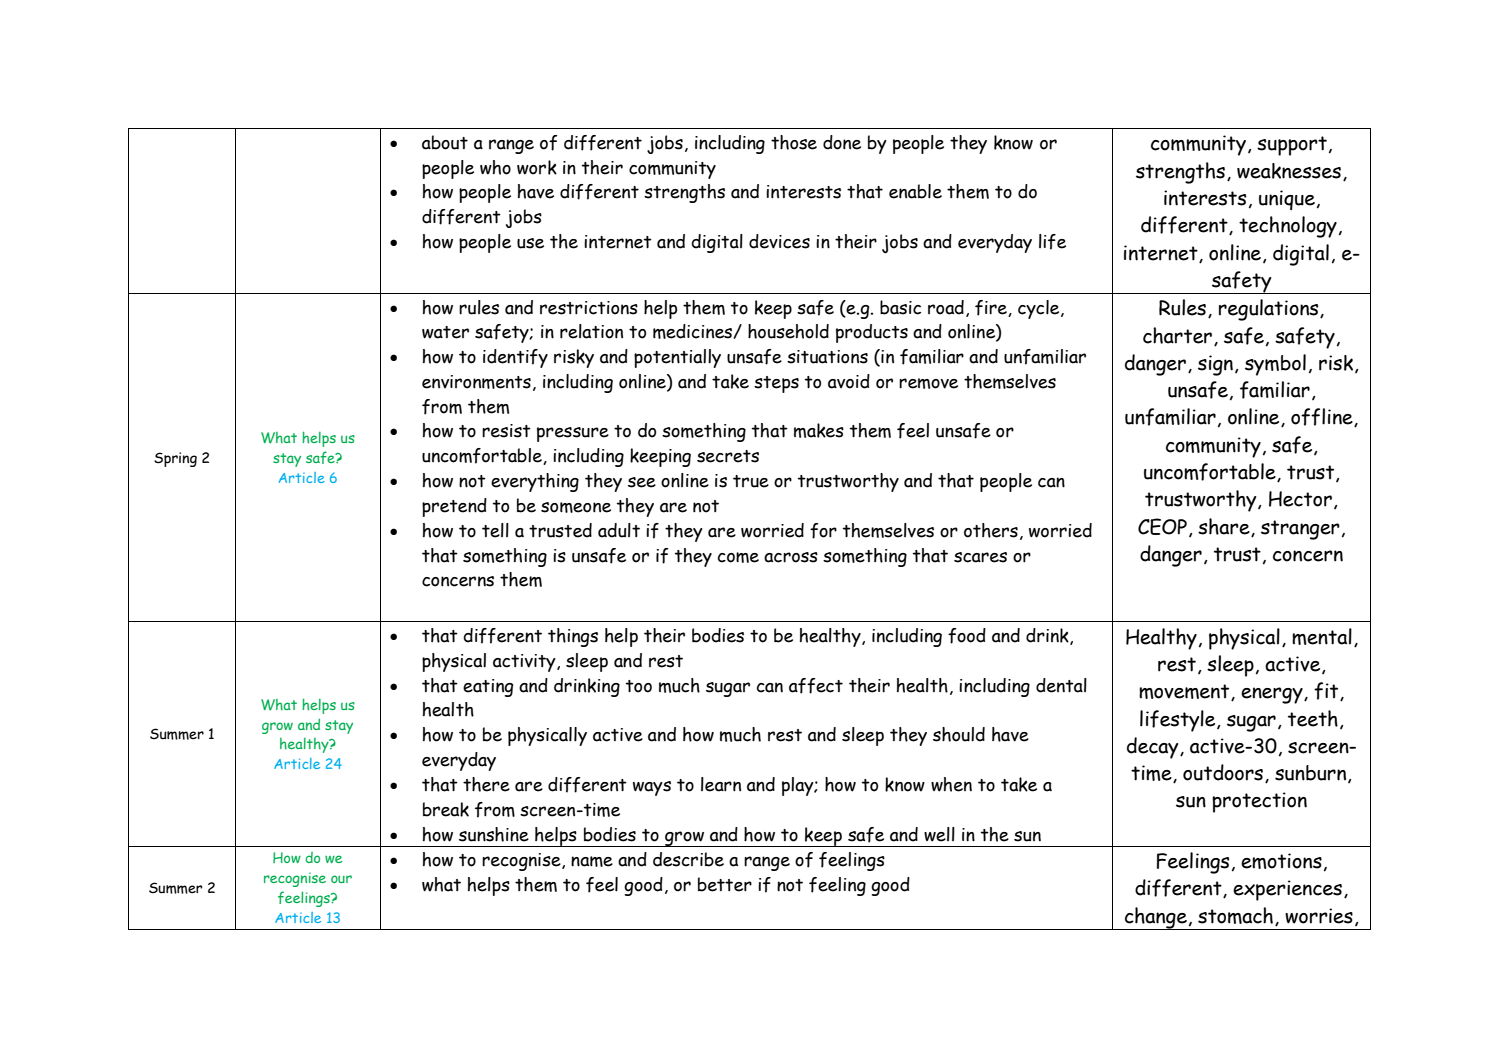 The height and width of the screenshot is (1060, 1499). I want to click on weaknesses, so click(1289, 171).
